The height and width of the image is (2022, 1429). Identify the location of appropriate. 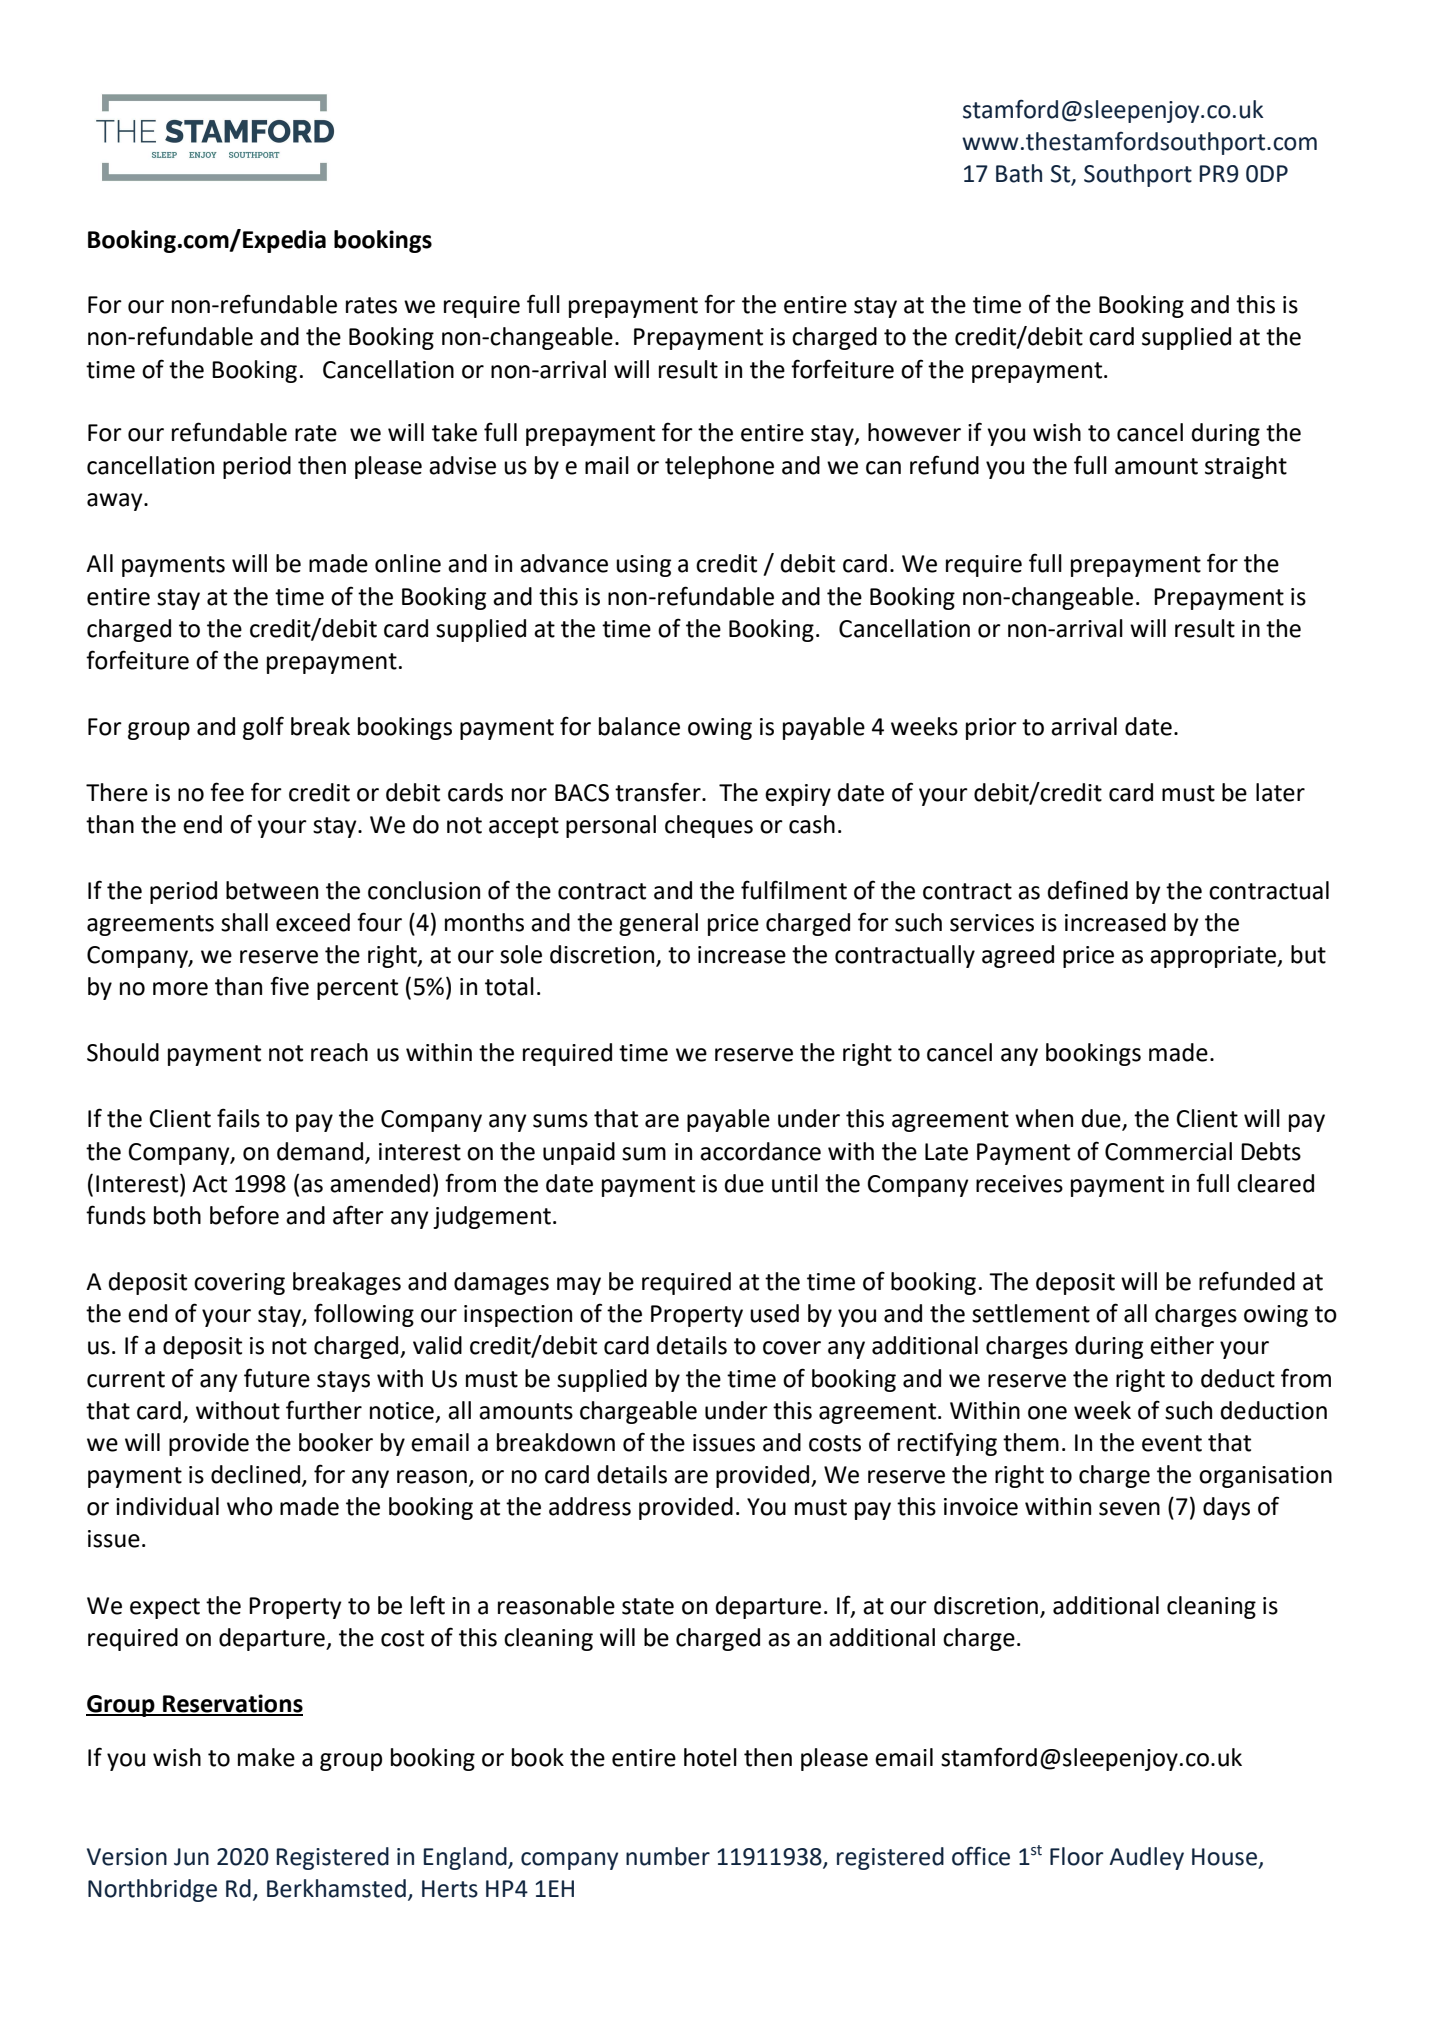
(1214, 957).
